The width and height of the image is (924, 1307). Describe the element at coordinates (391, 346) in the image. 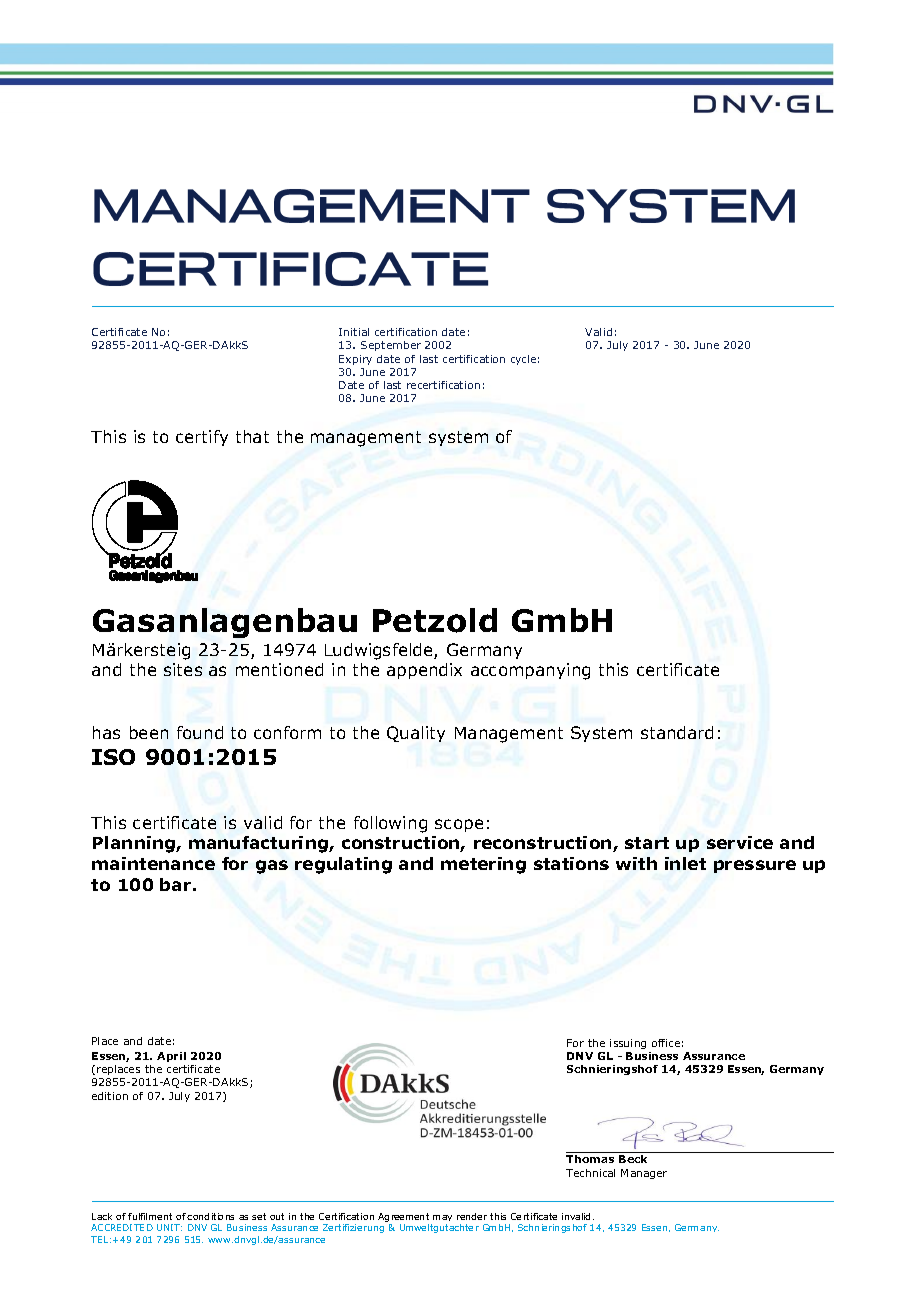

I see `September` at that location.
